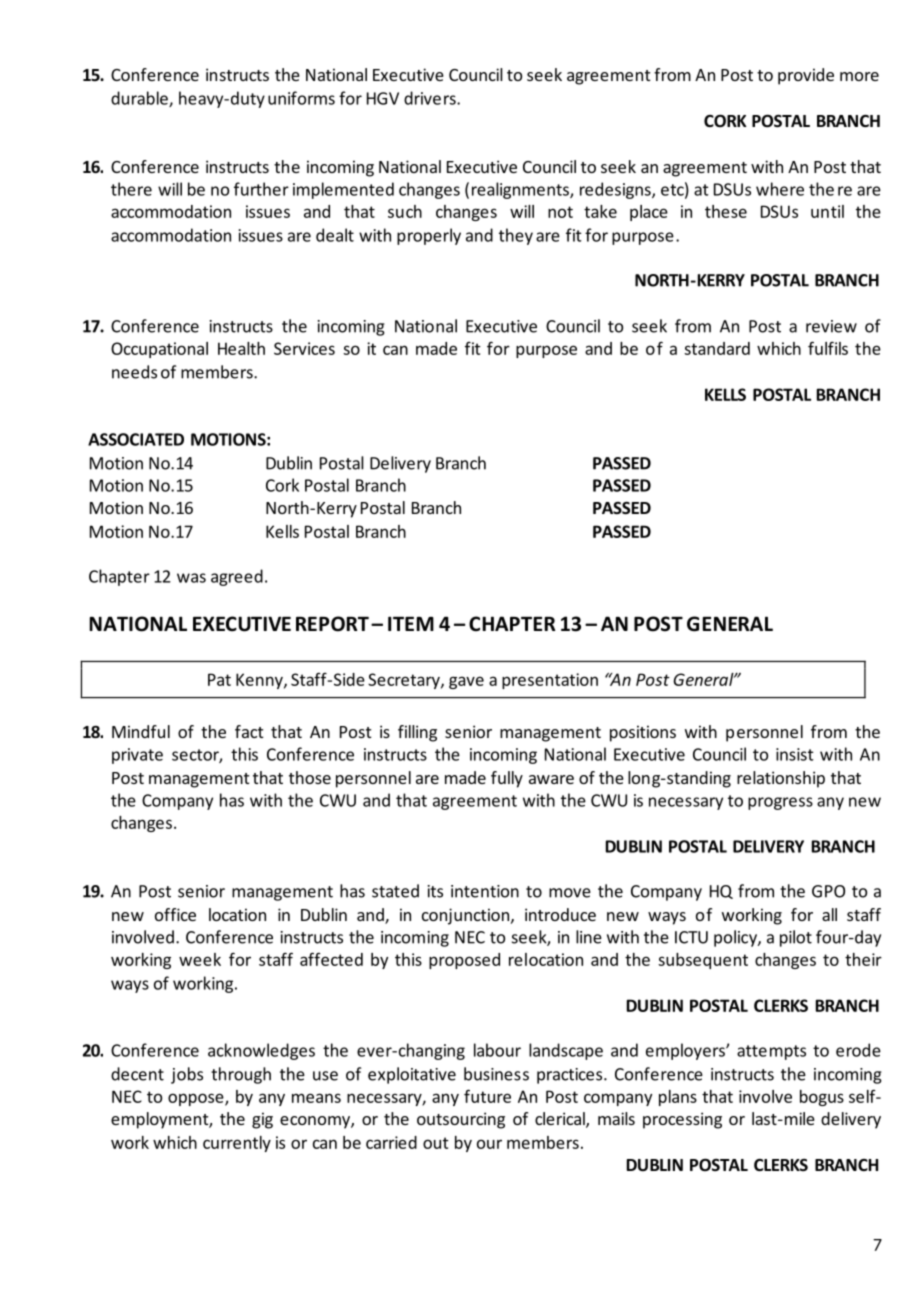 This document has width=924, height=1308. I want to click on ASSOCIATED, so click(136, 439).
